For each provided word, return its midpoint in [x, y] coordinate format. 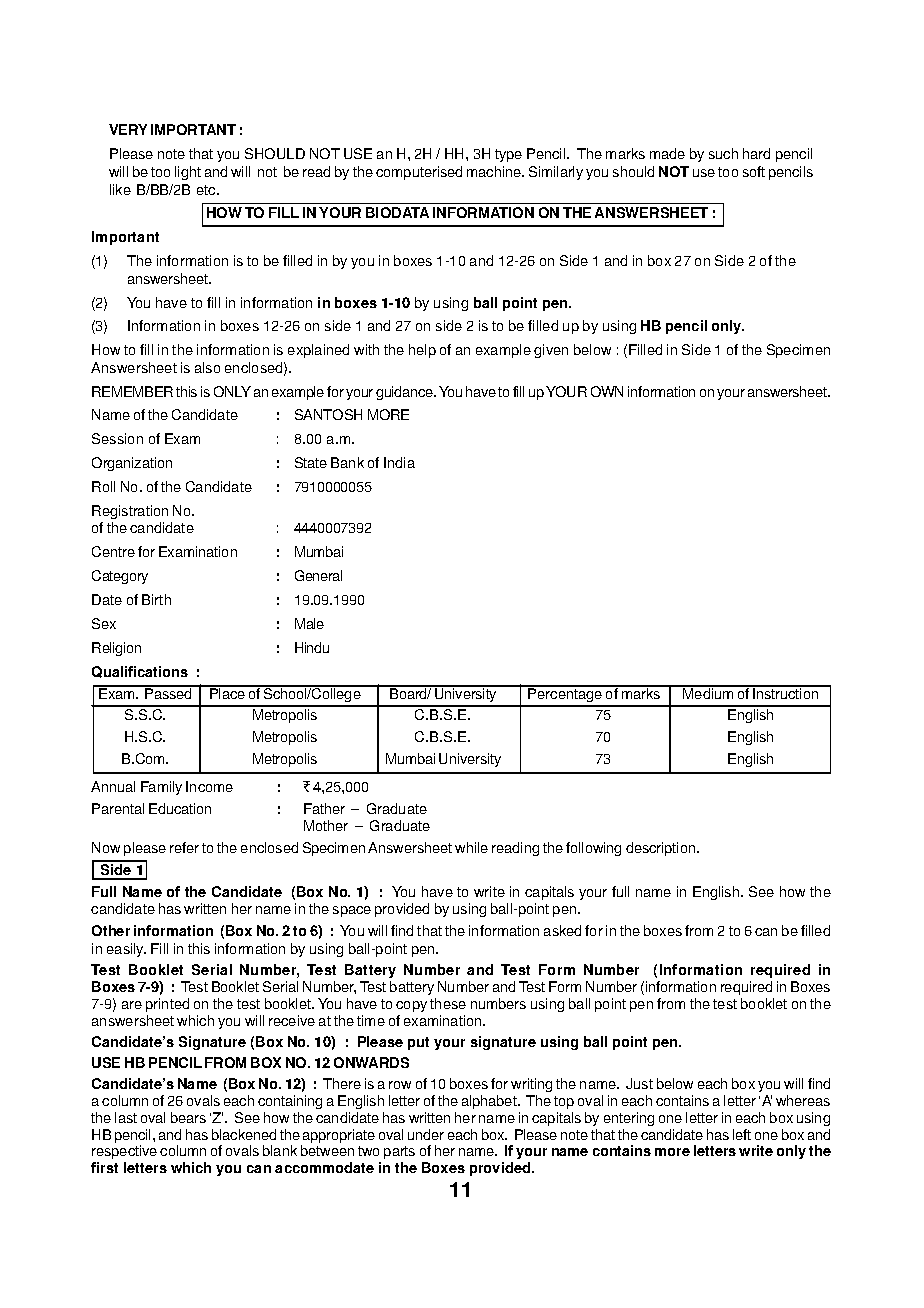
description [662, 849]
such [723, 153]
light [188, 173]
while [471, 847]
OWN [607, 391]
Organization [132, 464]
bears [188, 1117]
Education [180, 808]
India [399, 462]
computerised [419, 173]
